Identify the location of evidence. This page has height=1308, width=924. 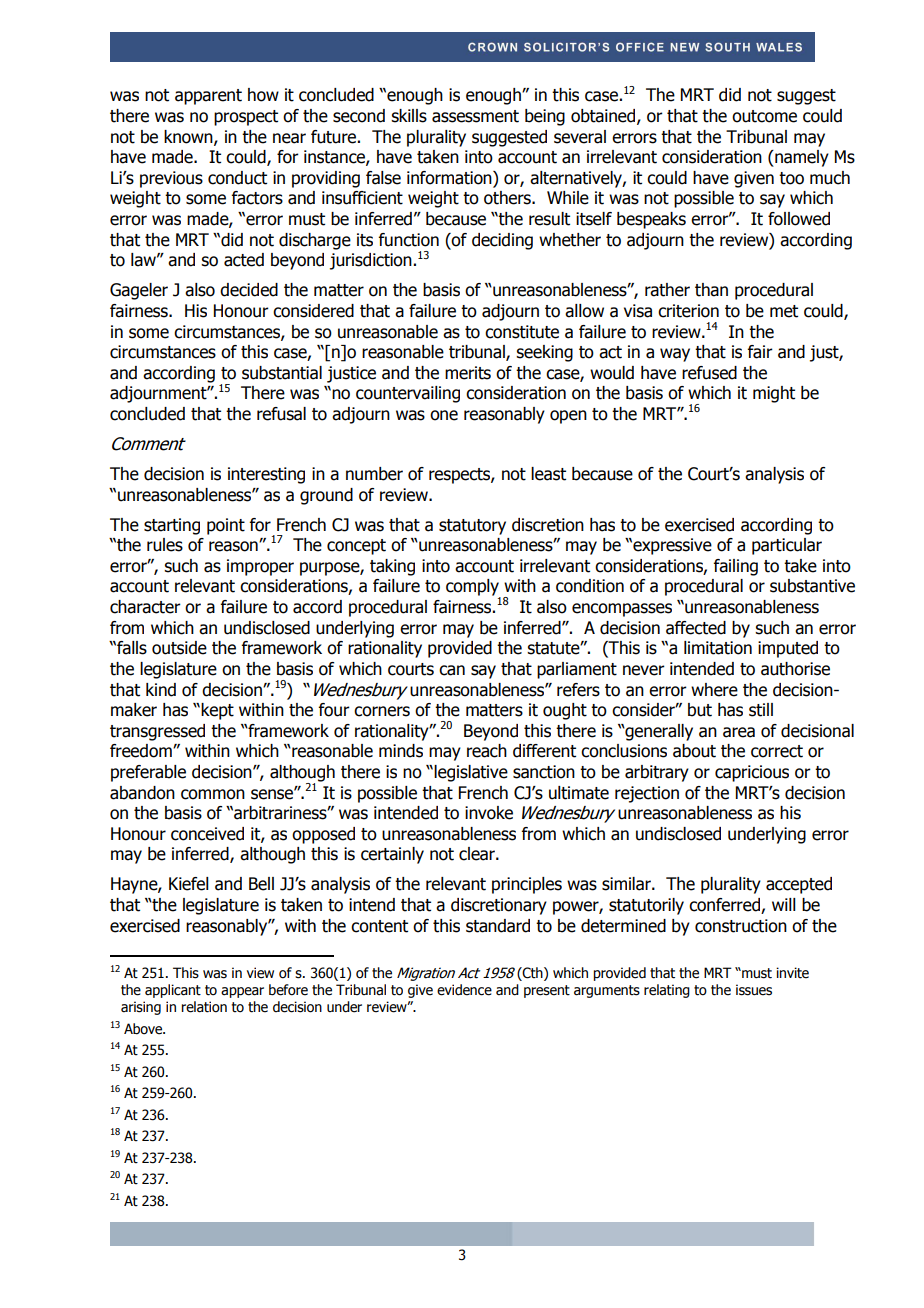
(464, 990).
